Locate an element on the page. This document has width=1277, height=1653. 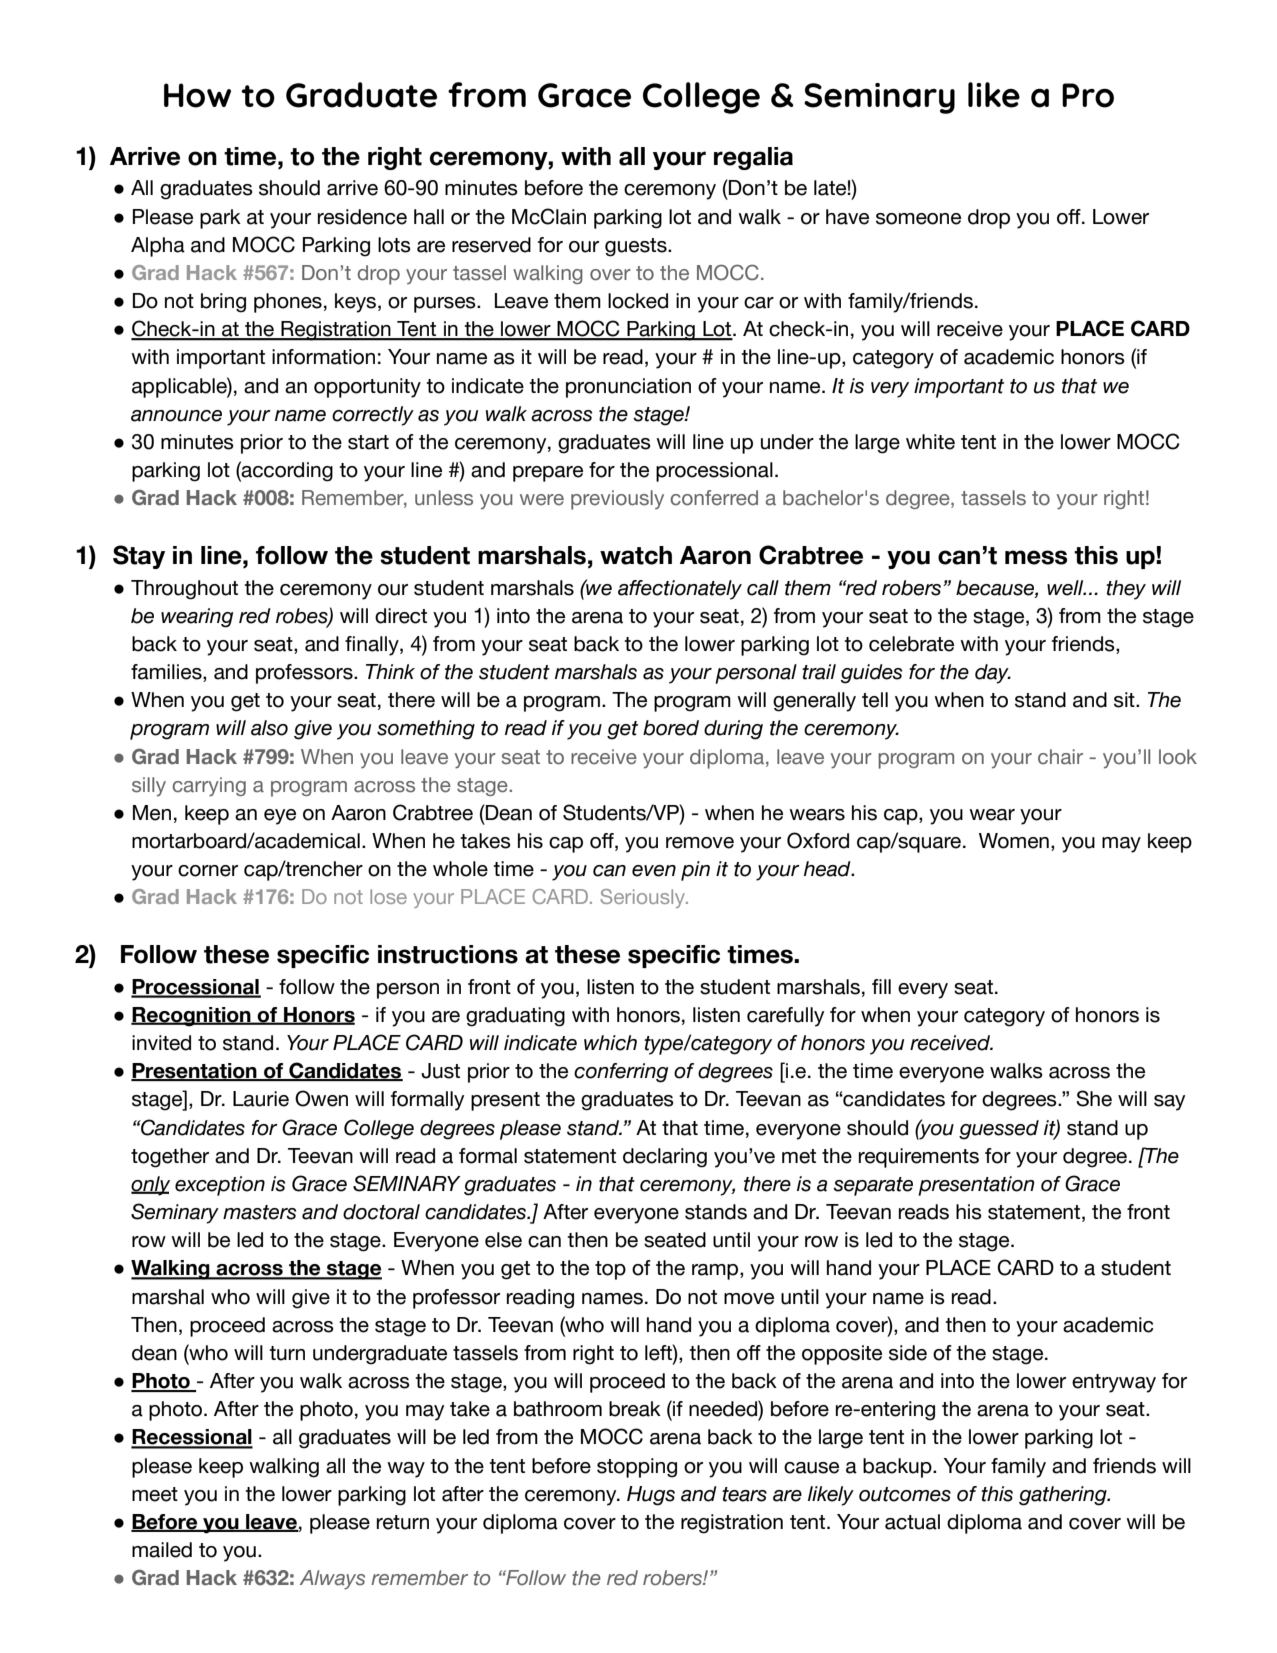
How is located at coordinates (197, 95).
